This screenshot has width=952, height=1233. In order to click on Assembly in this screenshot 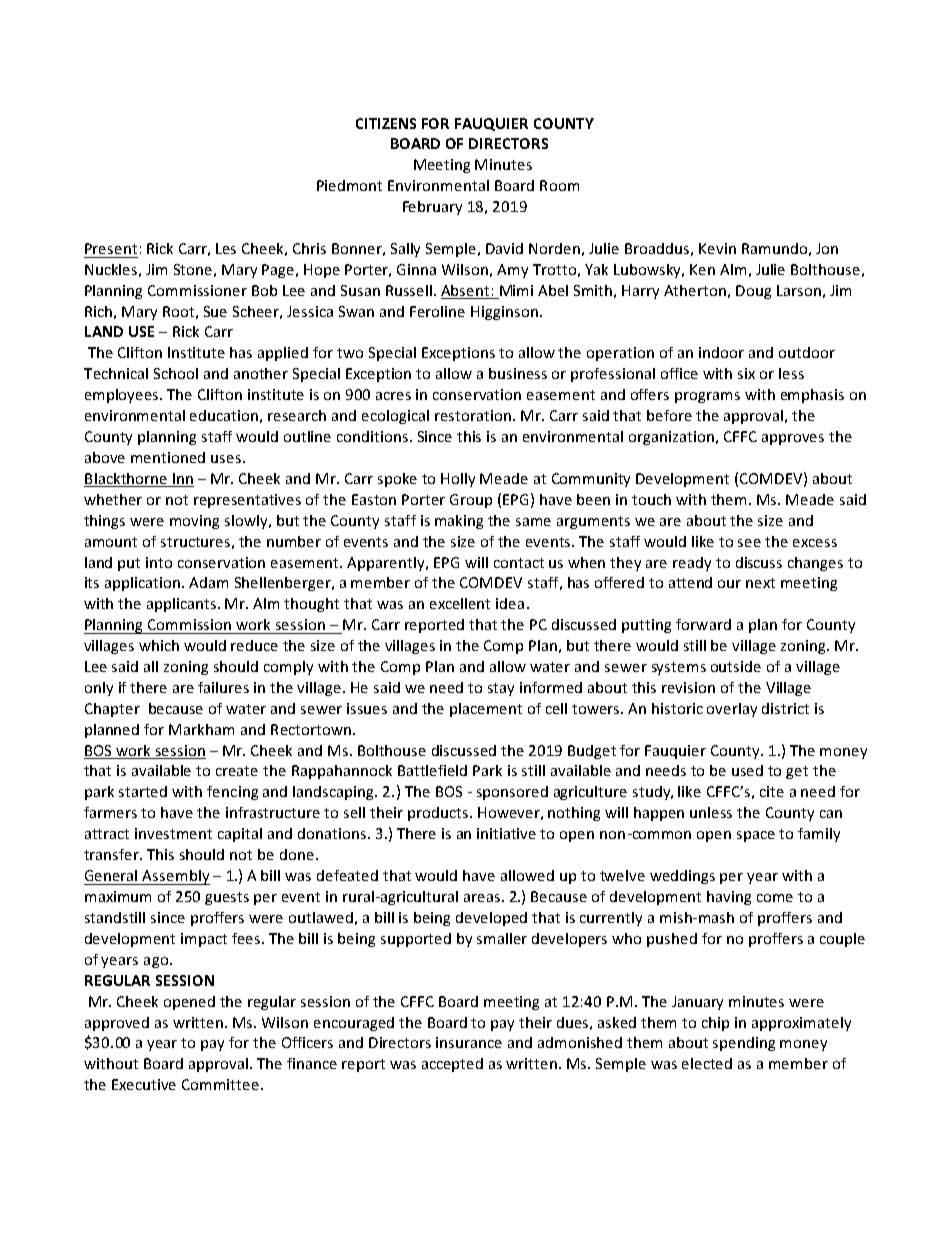, I will do `click(175, 877)`.
